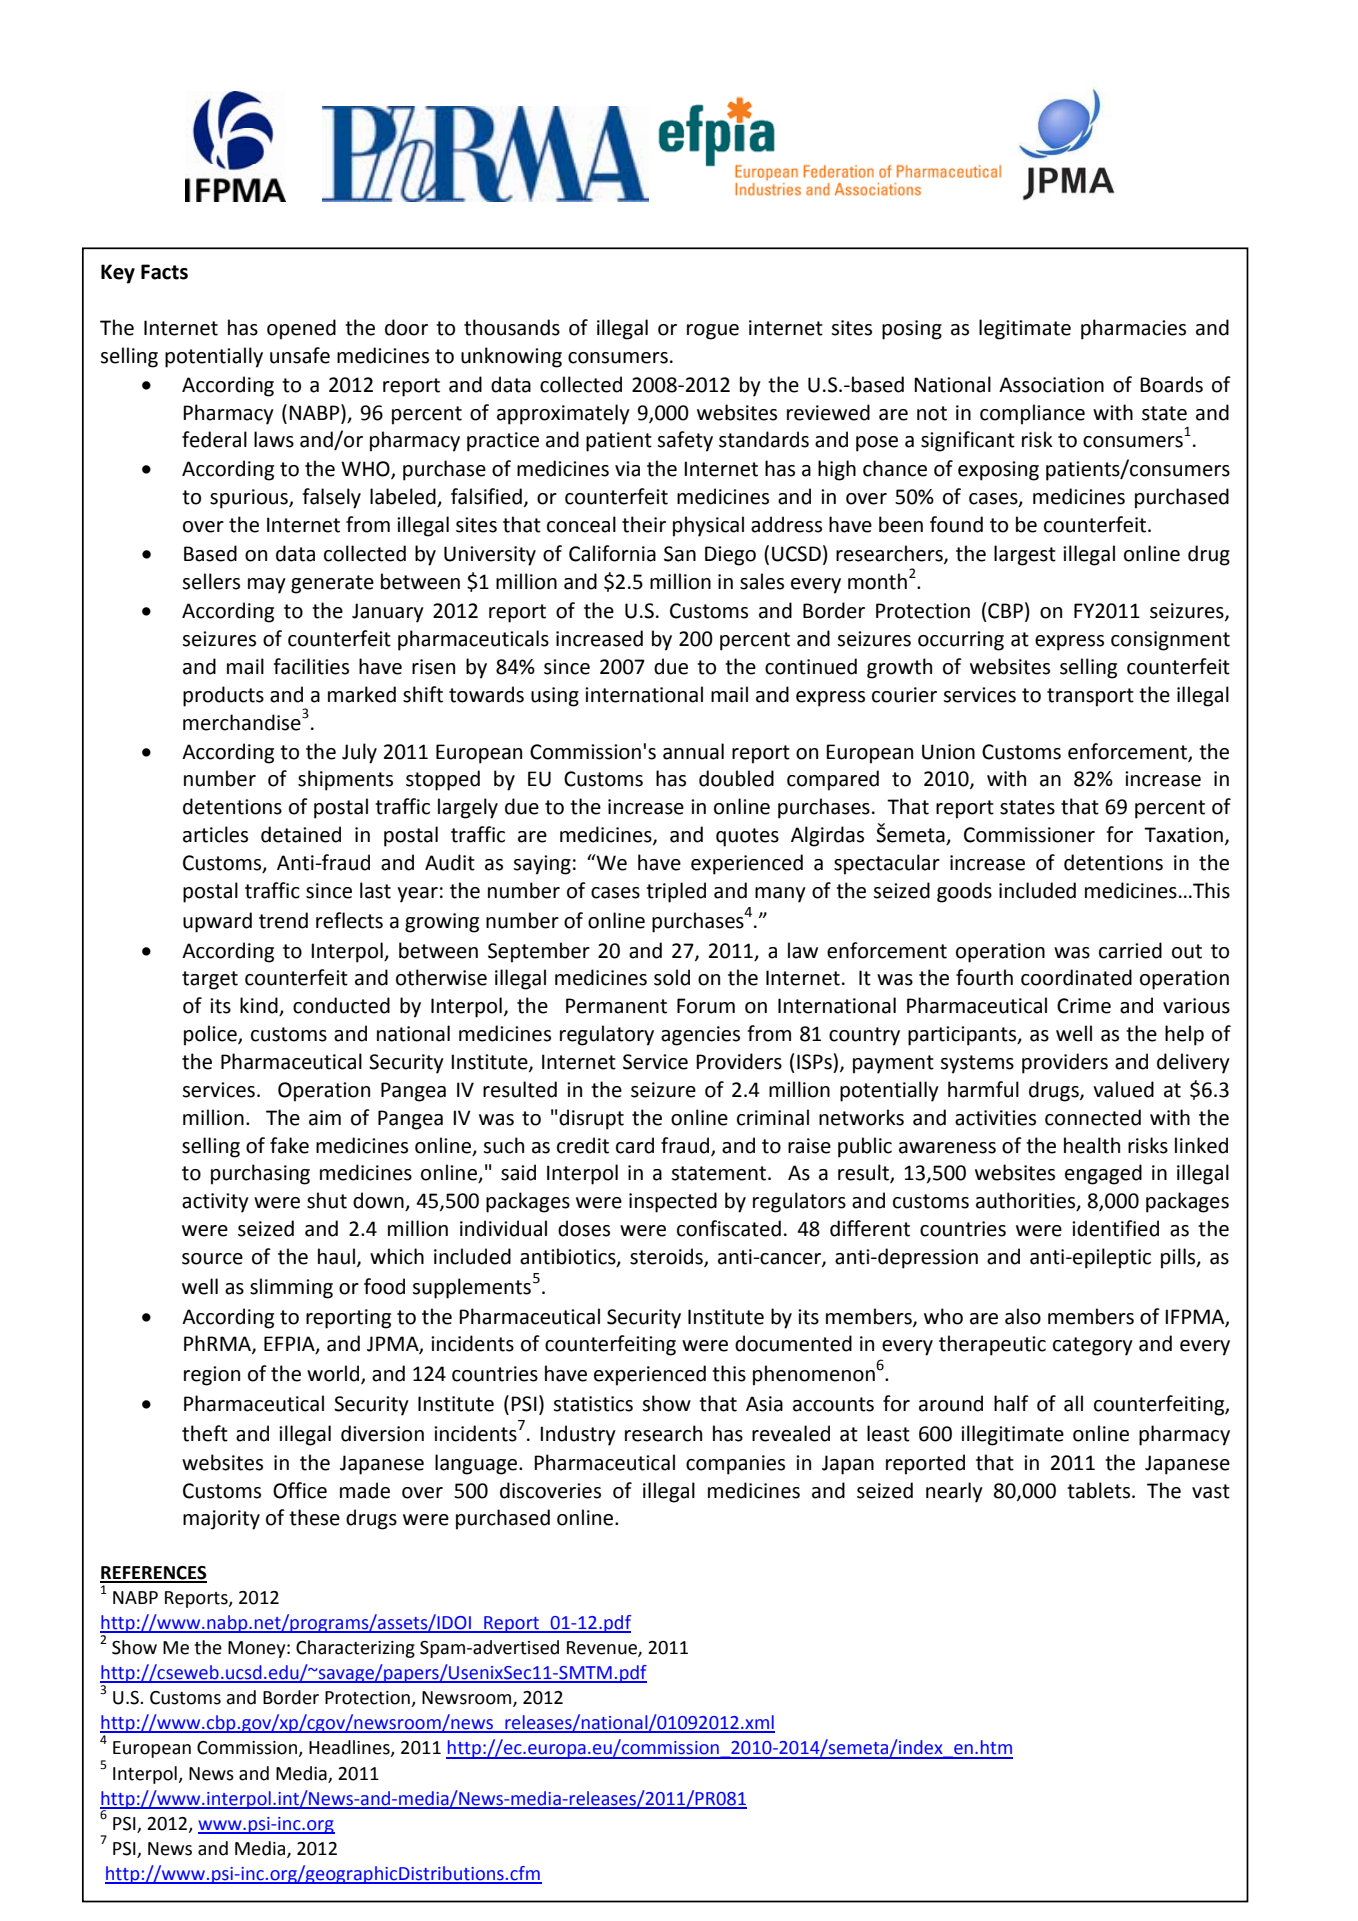  I want to click on REFERENCES, so click(153, 1574).
